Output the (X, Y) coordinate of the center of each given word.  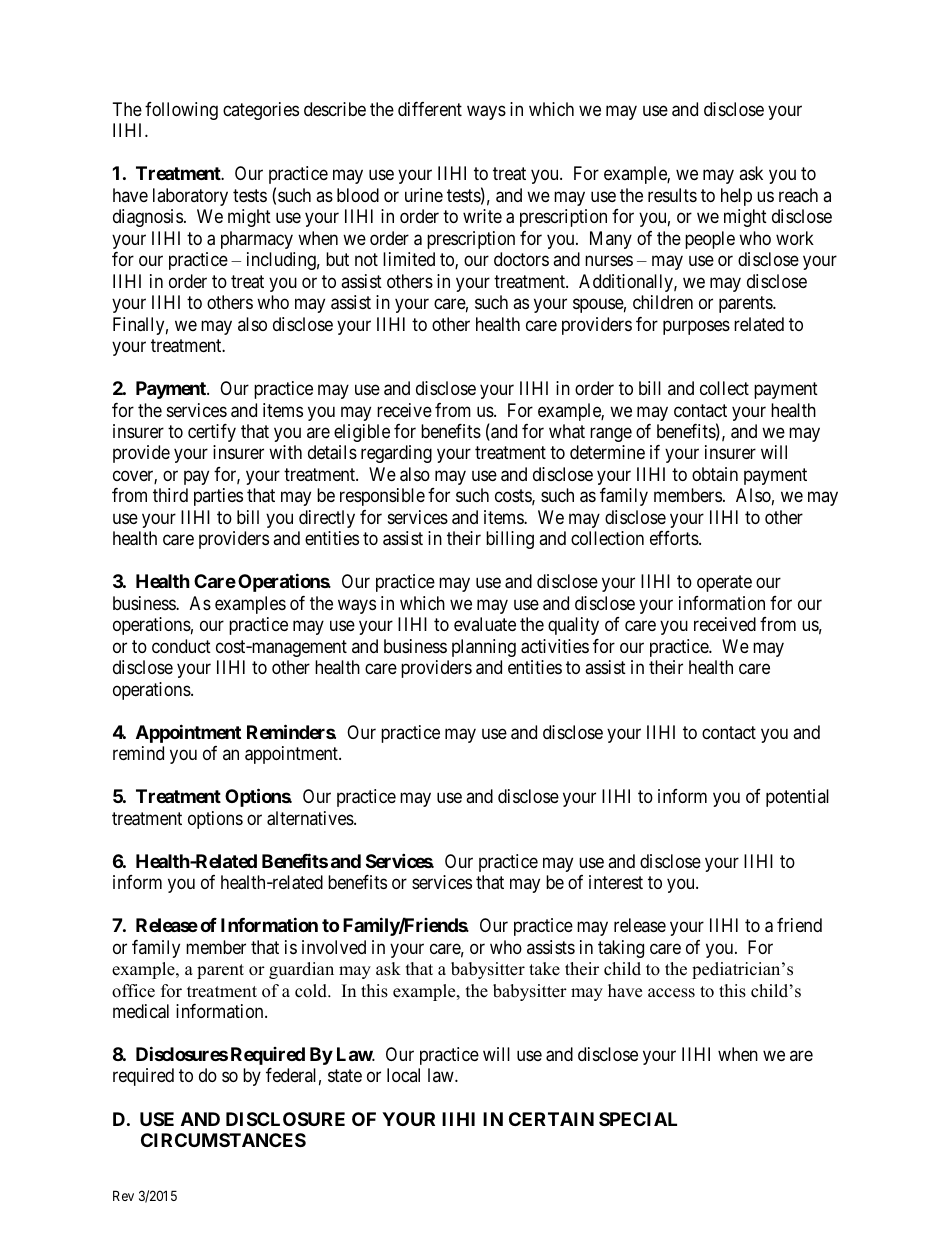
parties (218, 497)
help (736, 197)
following (181, 111)
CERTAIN (551, 1119)
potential (797, 798)
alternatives (311, 818)
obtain (715, 474)
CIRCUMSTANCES (223, 1140)
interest (616, 882)
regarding (396, 454)
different (430, 109)
